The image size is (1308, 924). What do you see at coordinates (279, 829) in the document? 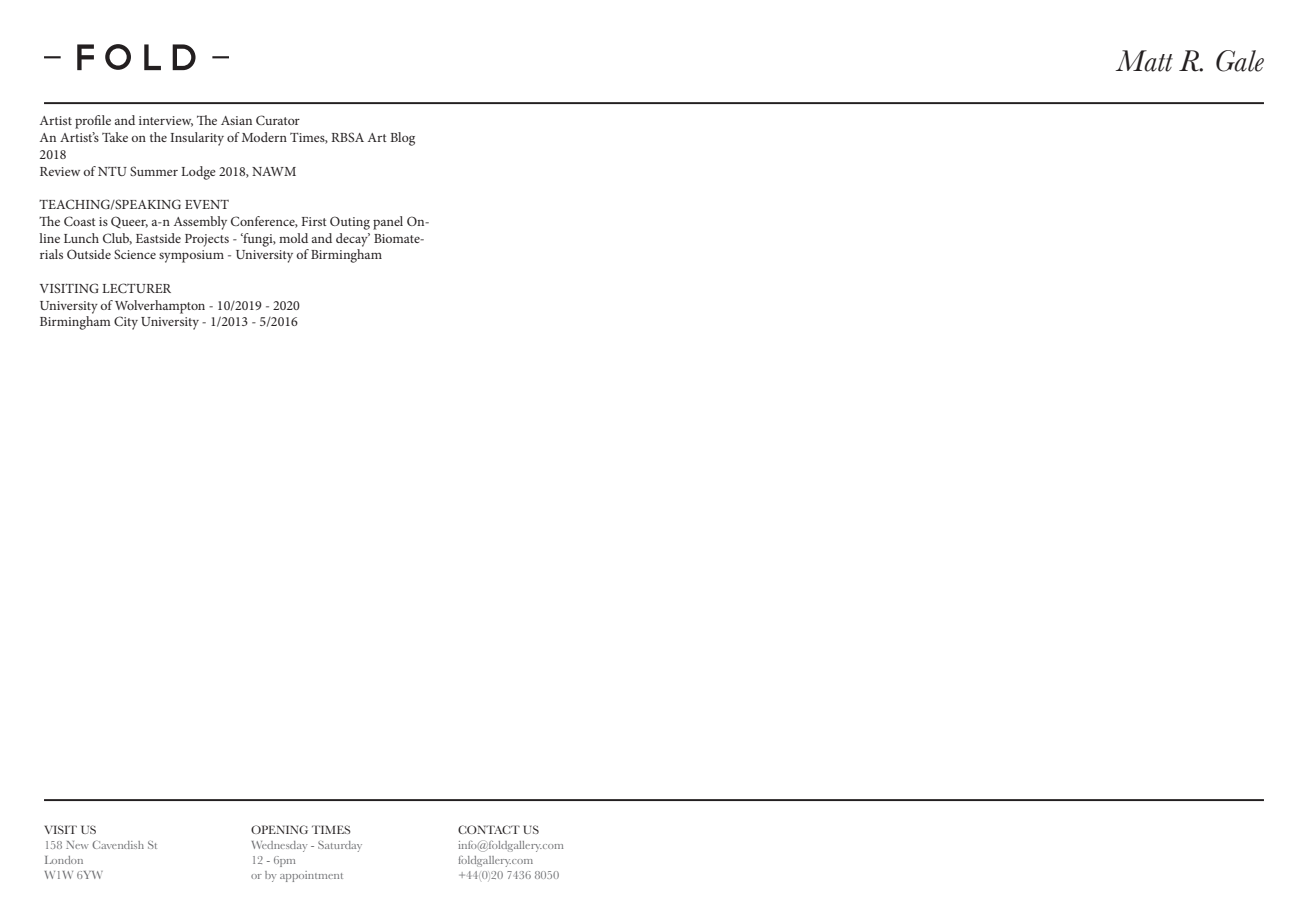
I see `OPENING` at bounding box center [279, 829].
